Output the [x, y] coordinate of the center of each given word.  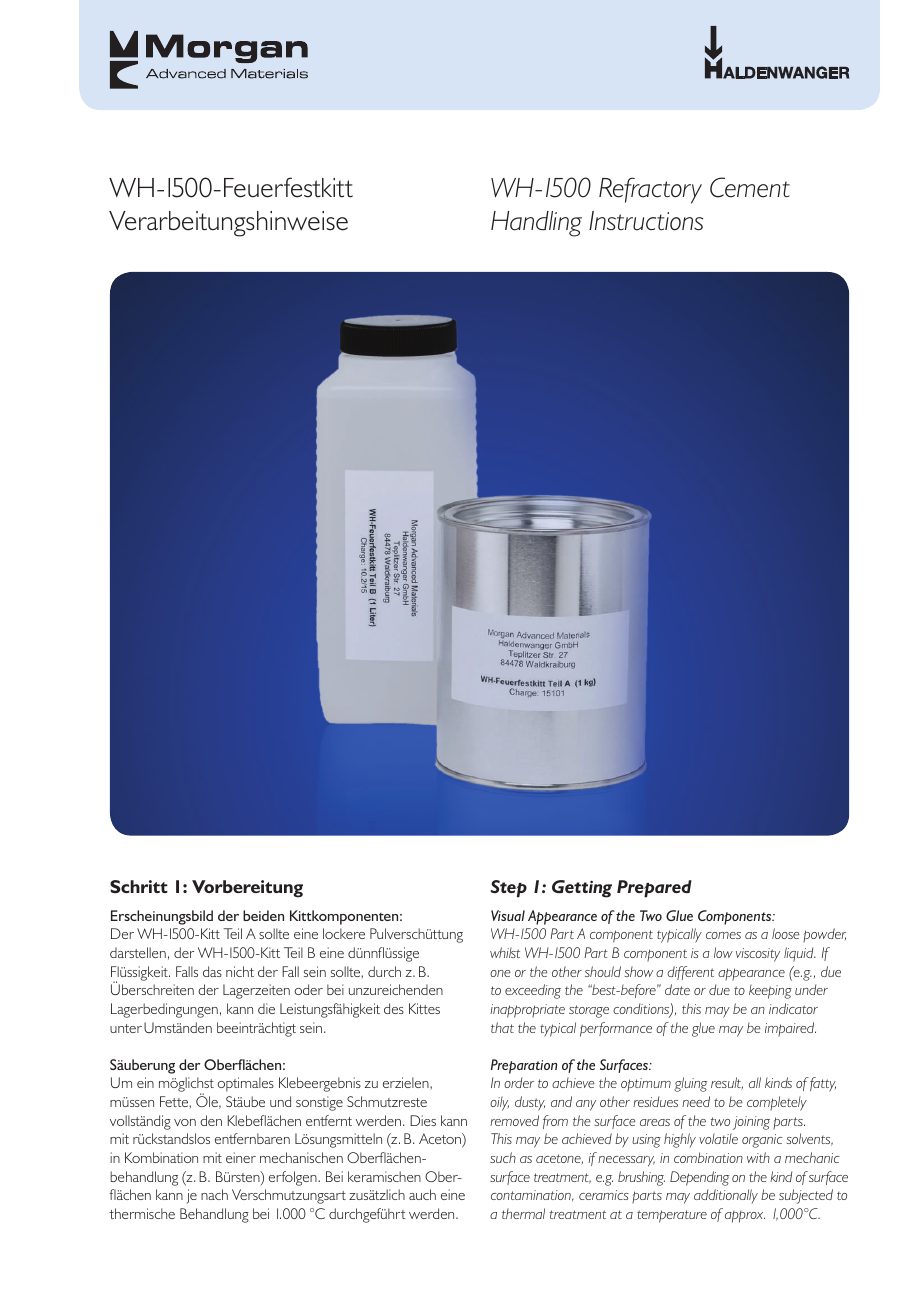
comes [723, 935]
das [212, 971]
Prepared [654, 889]
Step [508, 889]
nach [214, 1194]
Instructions [646, 221]
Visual [508, 915]
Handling [536, 224]
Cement [750, 187]
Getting [582, 889]
